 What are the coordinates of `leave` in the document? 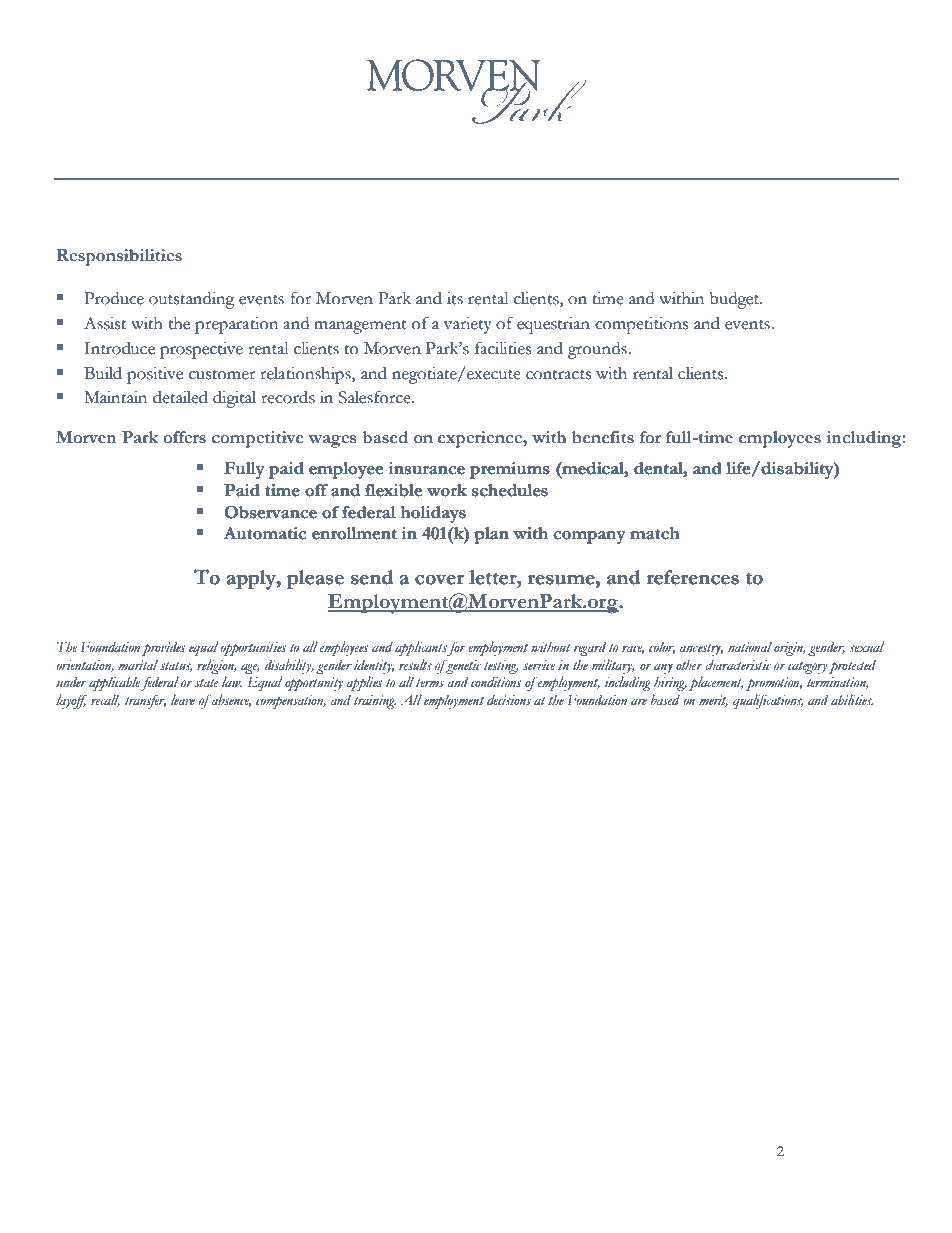 It's located at (183, 699).
